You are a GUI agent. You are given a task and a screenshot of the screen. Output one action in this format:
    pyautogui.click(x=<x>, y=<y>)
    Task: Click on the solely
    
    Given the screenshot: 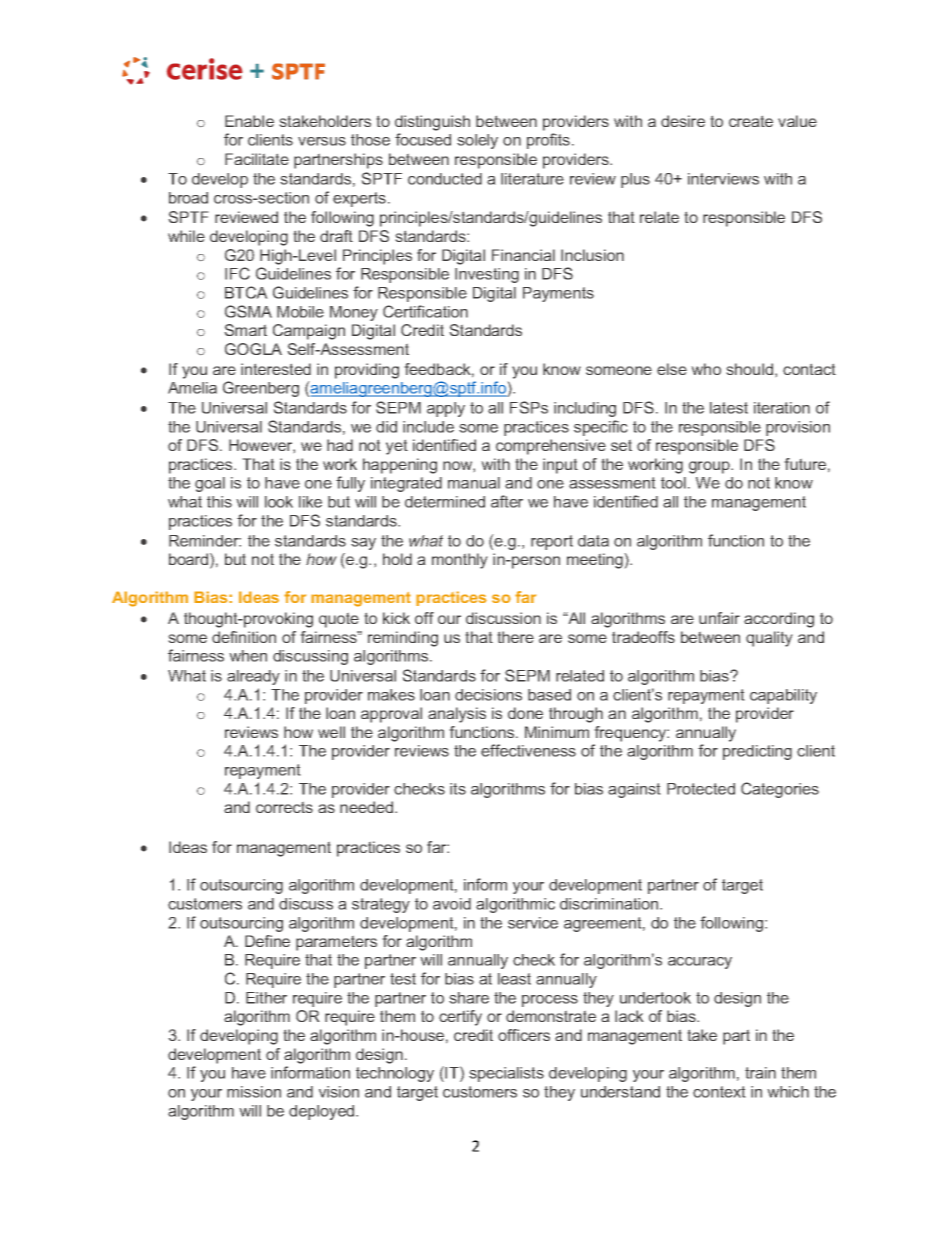 What is the action you would take?
    pyautogui.click(x=477, y=141)
